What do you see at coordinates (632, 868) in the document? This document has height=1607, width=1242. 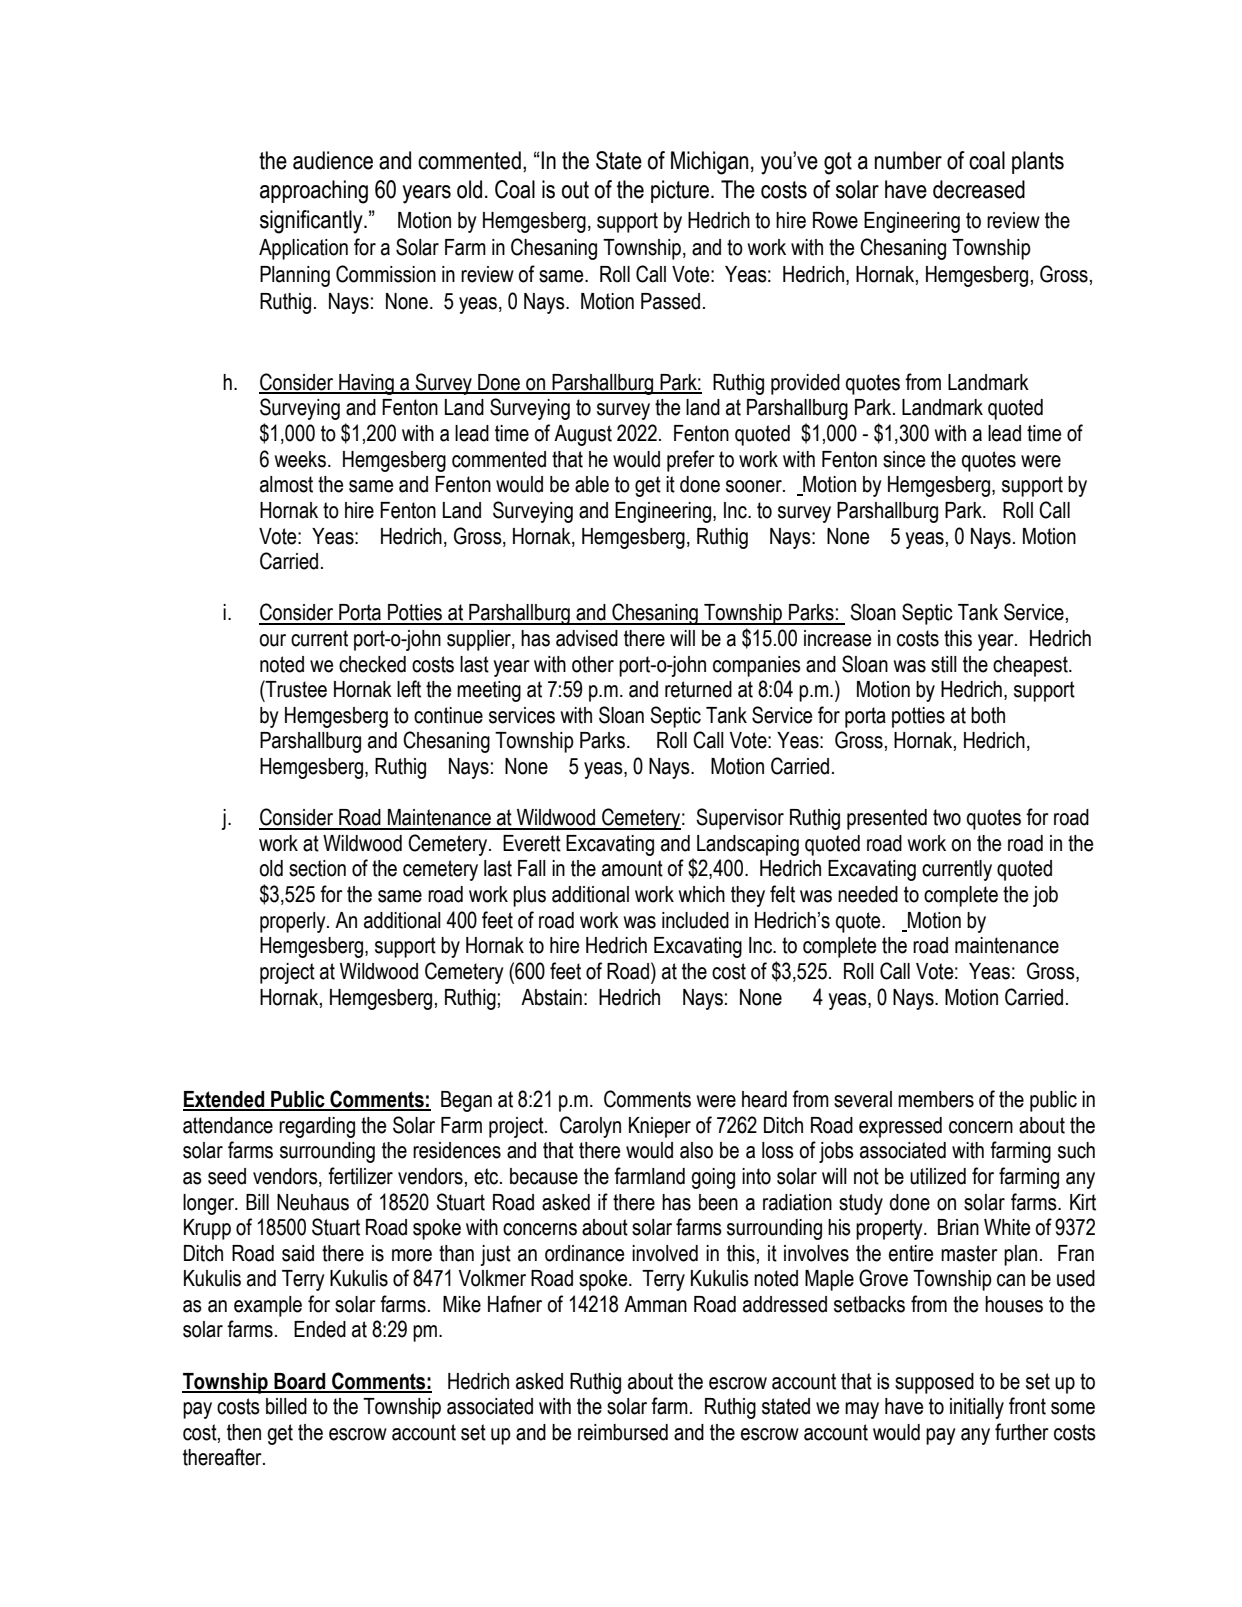 I see `amount` at bounding box center [632, 868].
